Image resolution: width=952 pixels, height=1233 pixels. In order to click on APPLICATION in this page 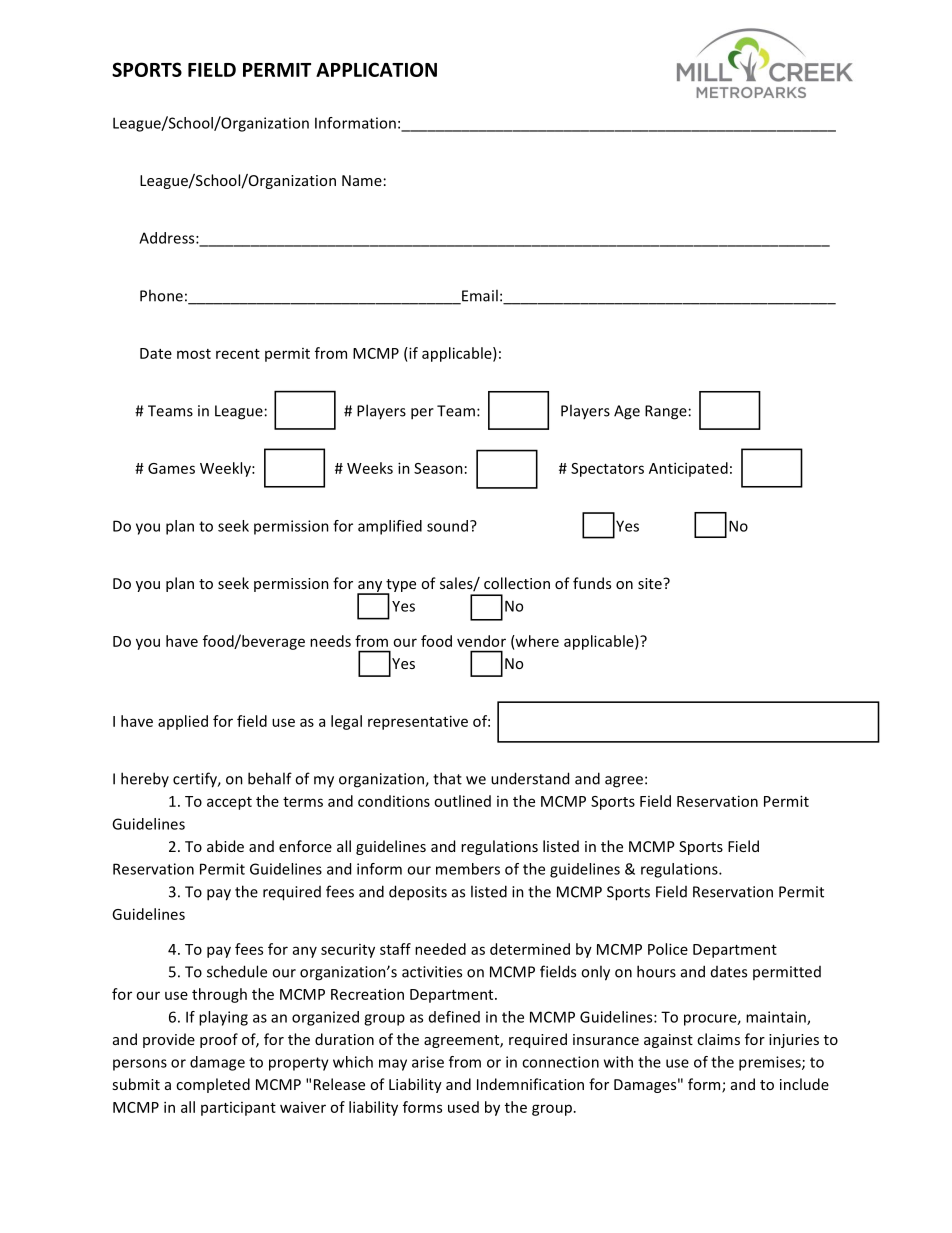, I will do `click(376, 69)`.
